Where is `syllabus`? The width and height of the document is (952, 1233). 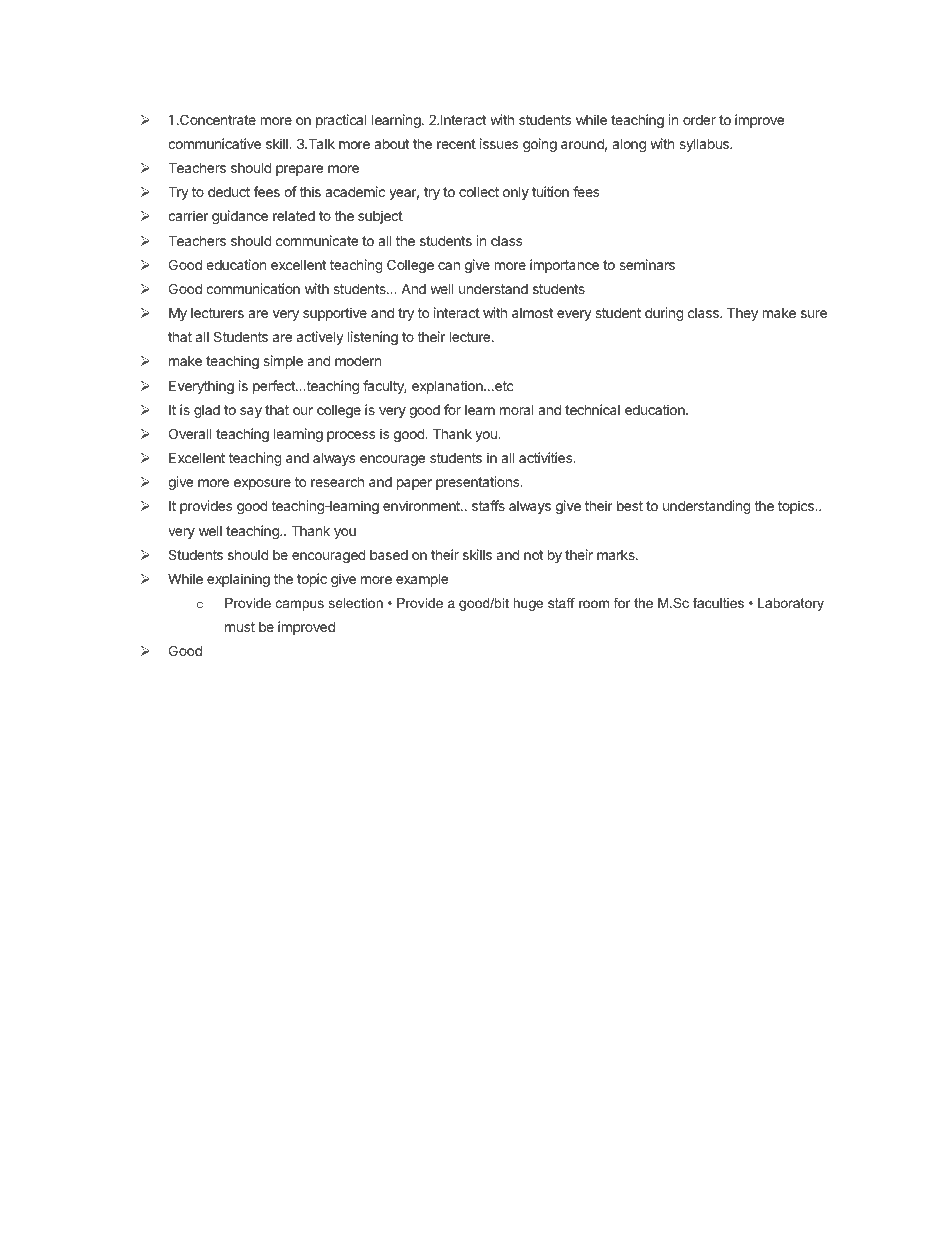 syllabus is located at coordinates (705, 145).
